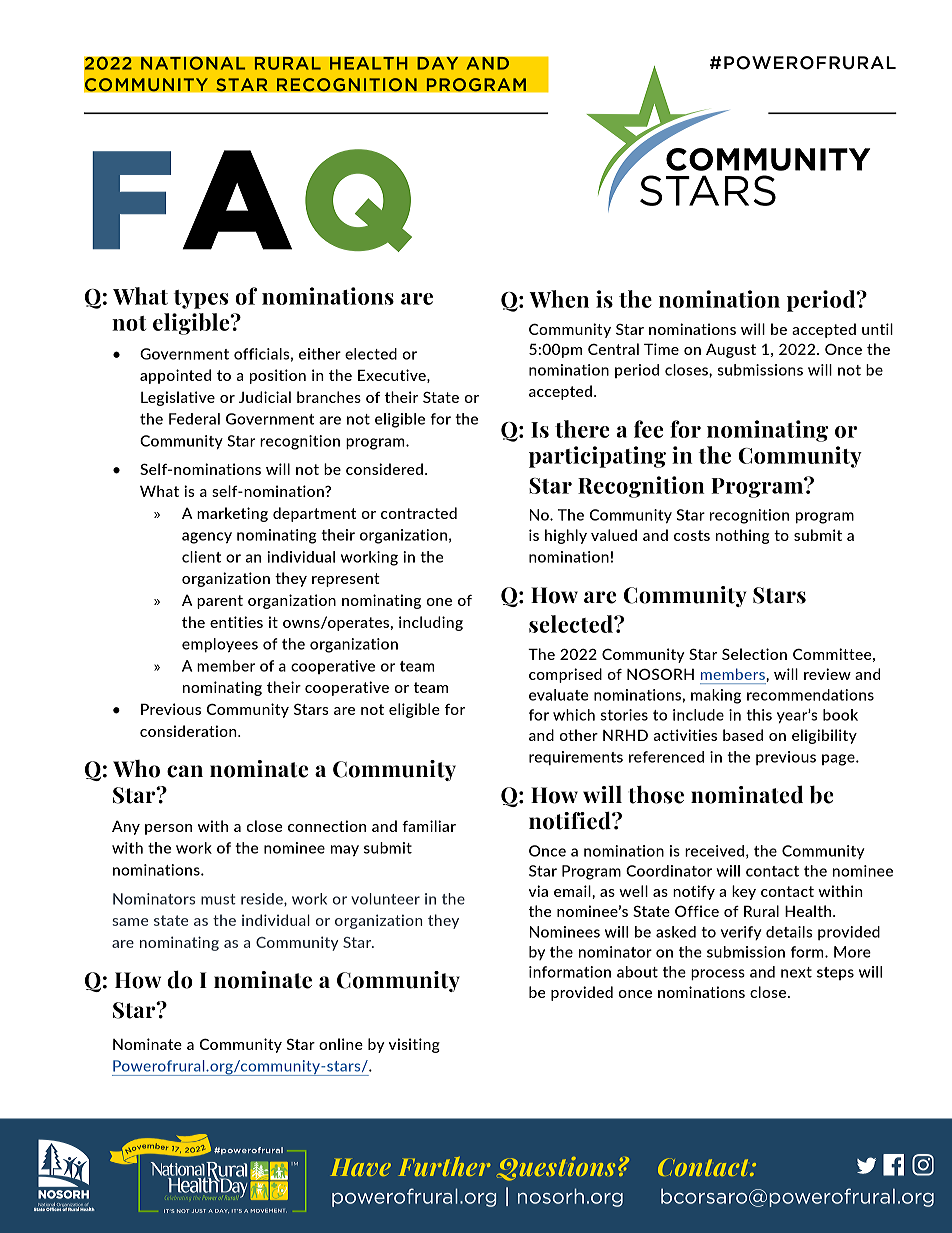  Describe the element at coordinates (877, 329) in the screenshot. I see `until` at that location.
